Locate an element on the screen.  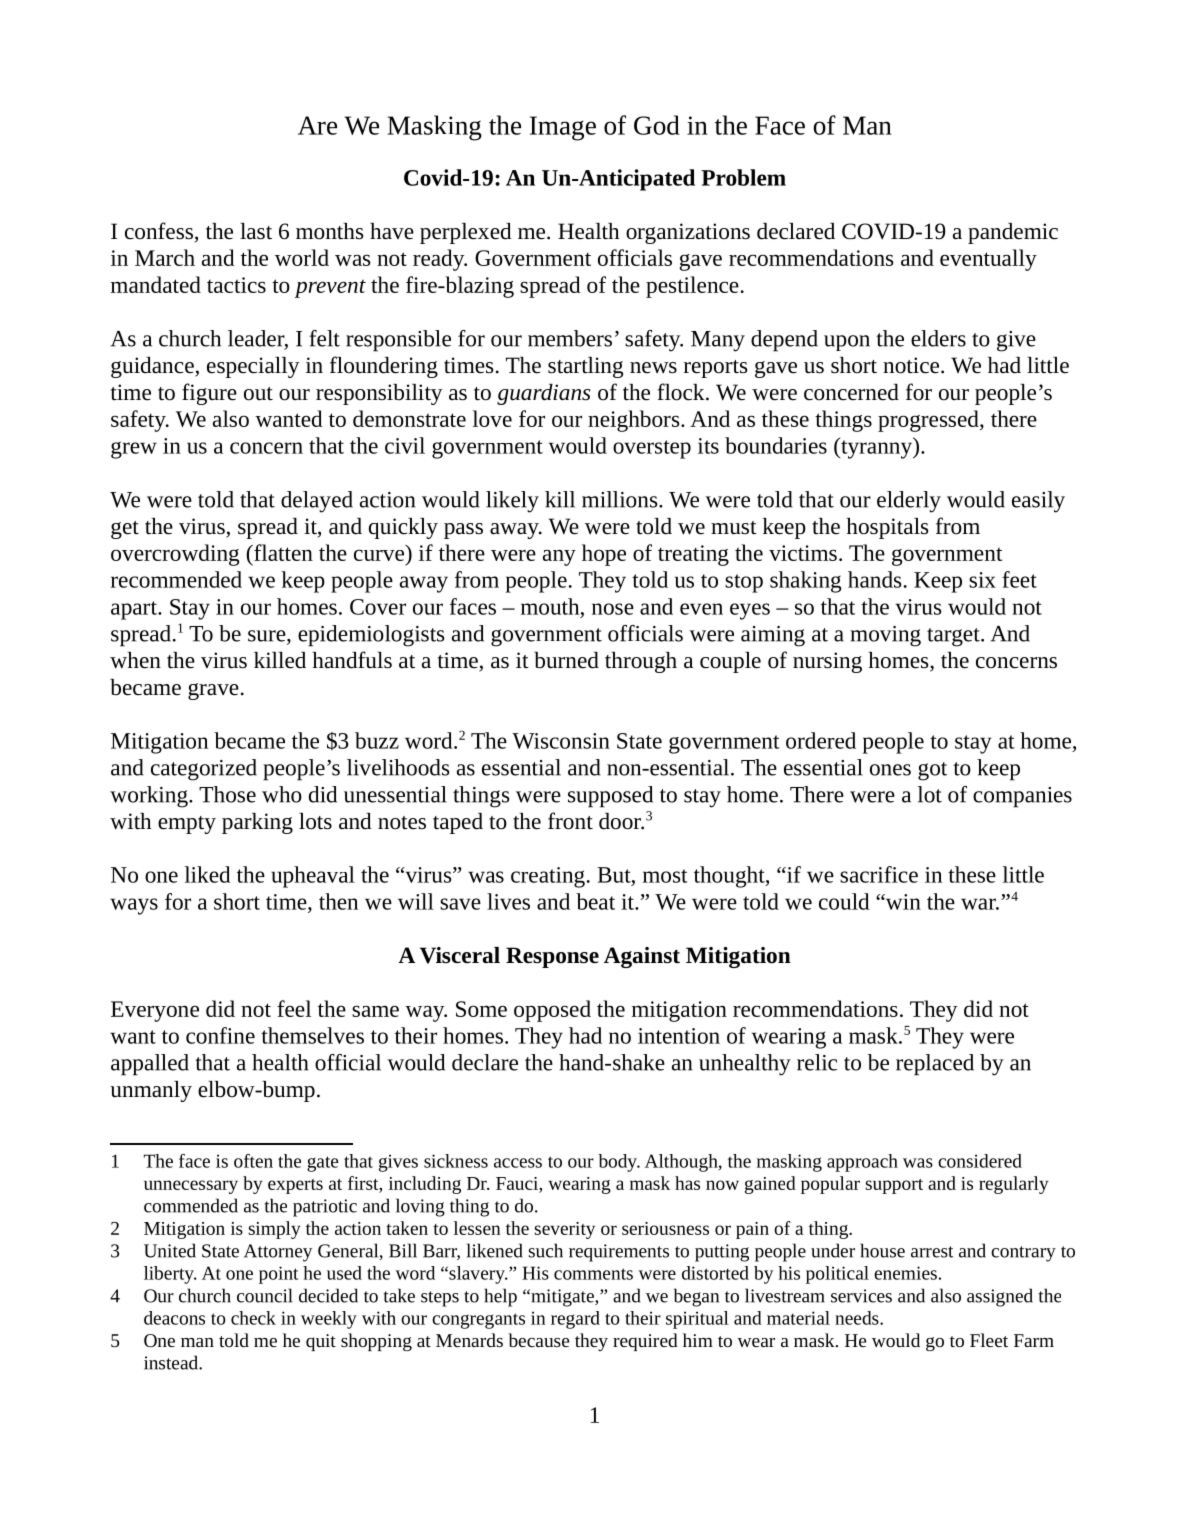
regard is located at coordinates (575, 1320).
